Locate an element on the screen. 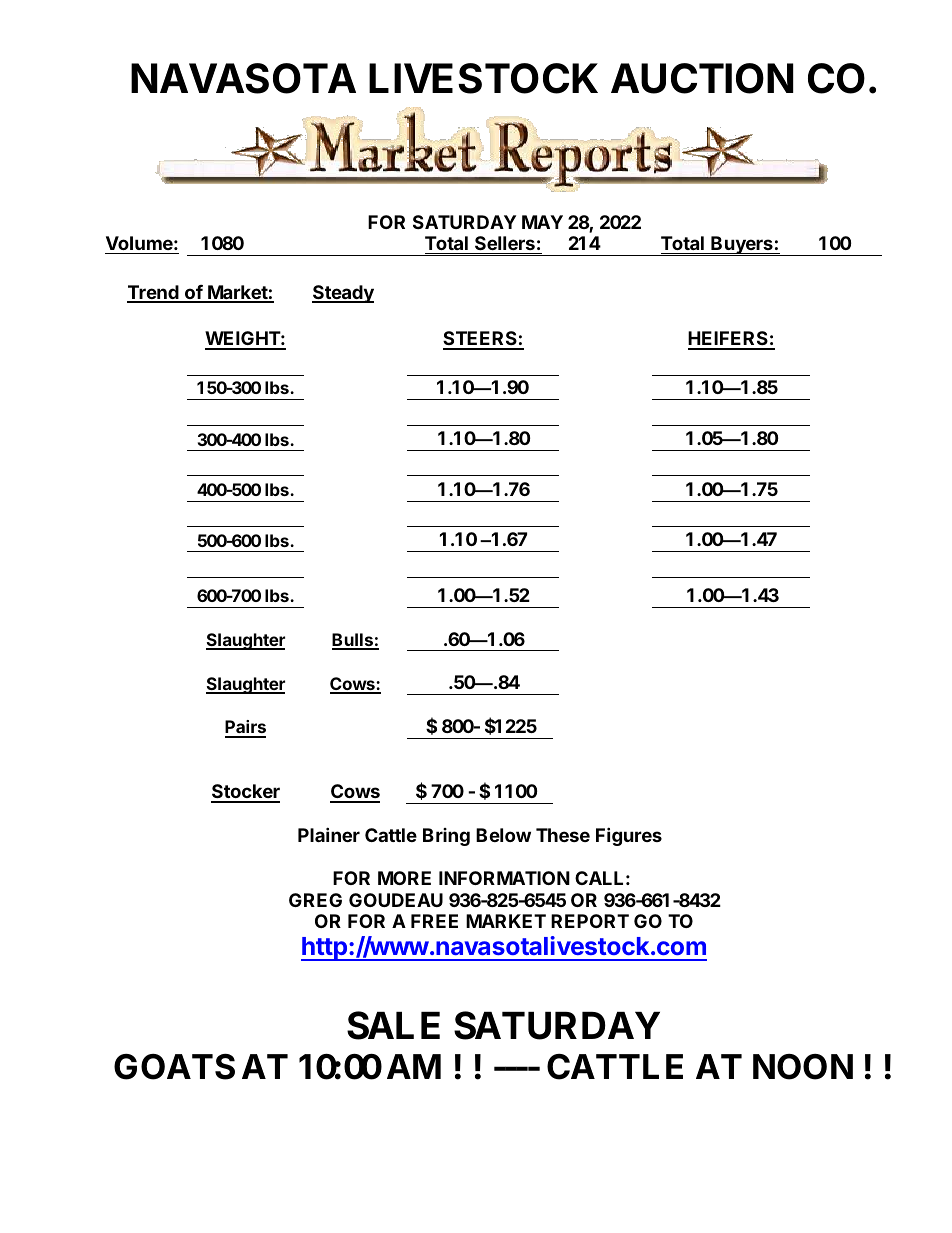 The height and width of the screenshot is (1233, 952). Trend is located at coordinates (154, 293).
